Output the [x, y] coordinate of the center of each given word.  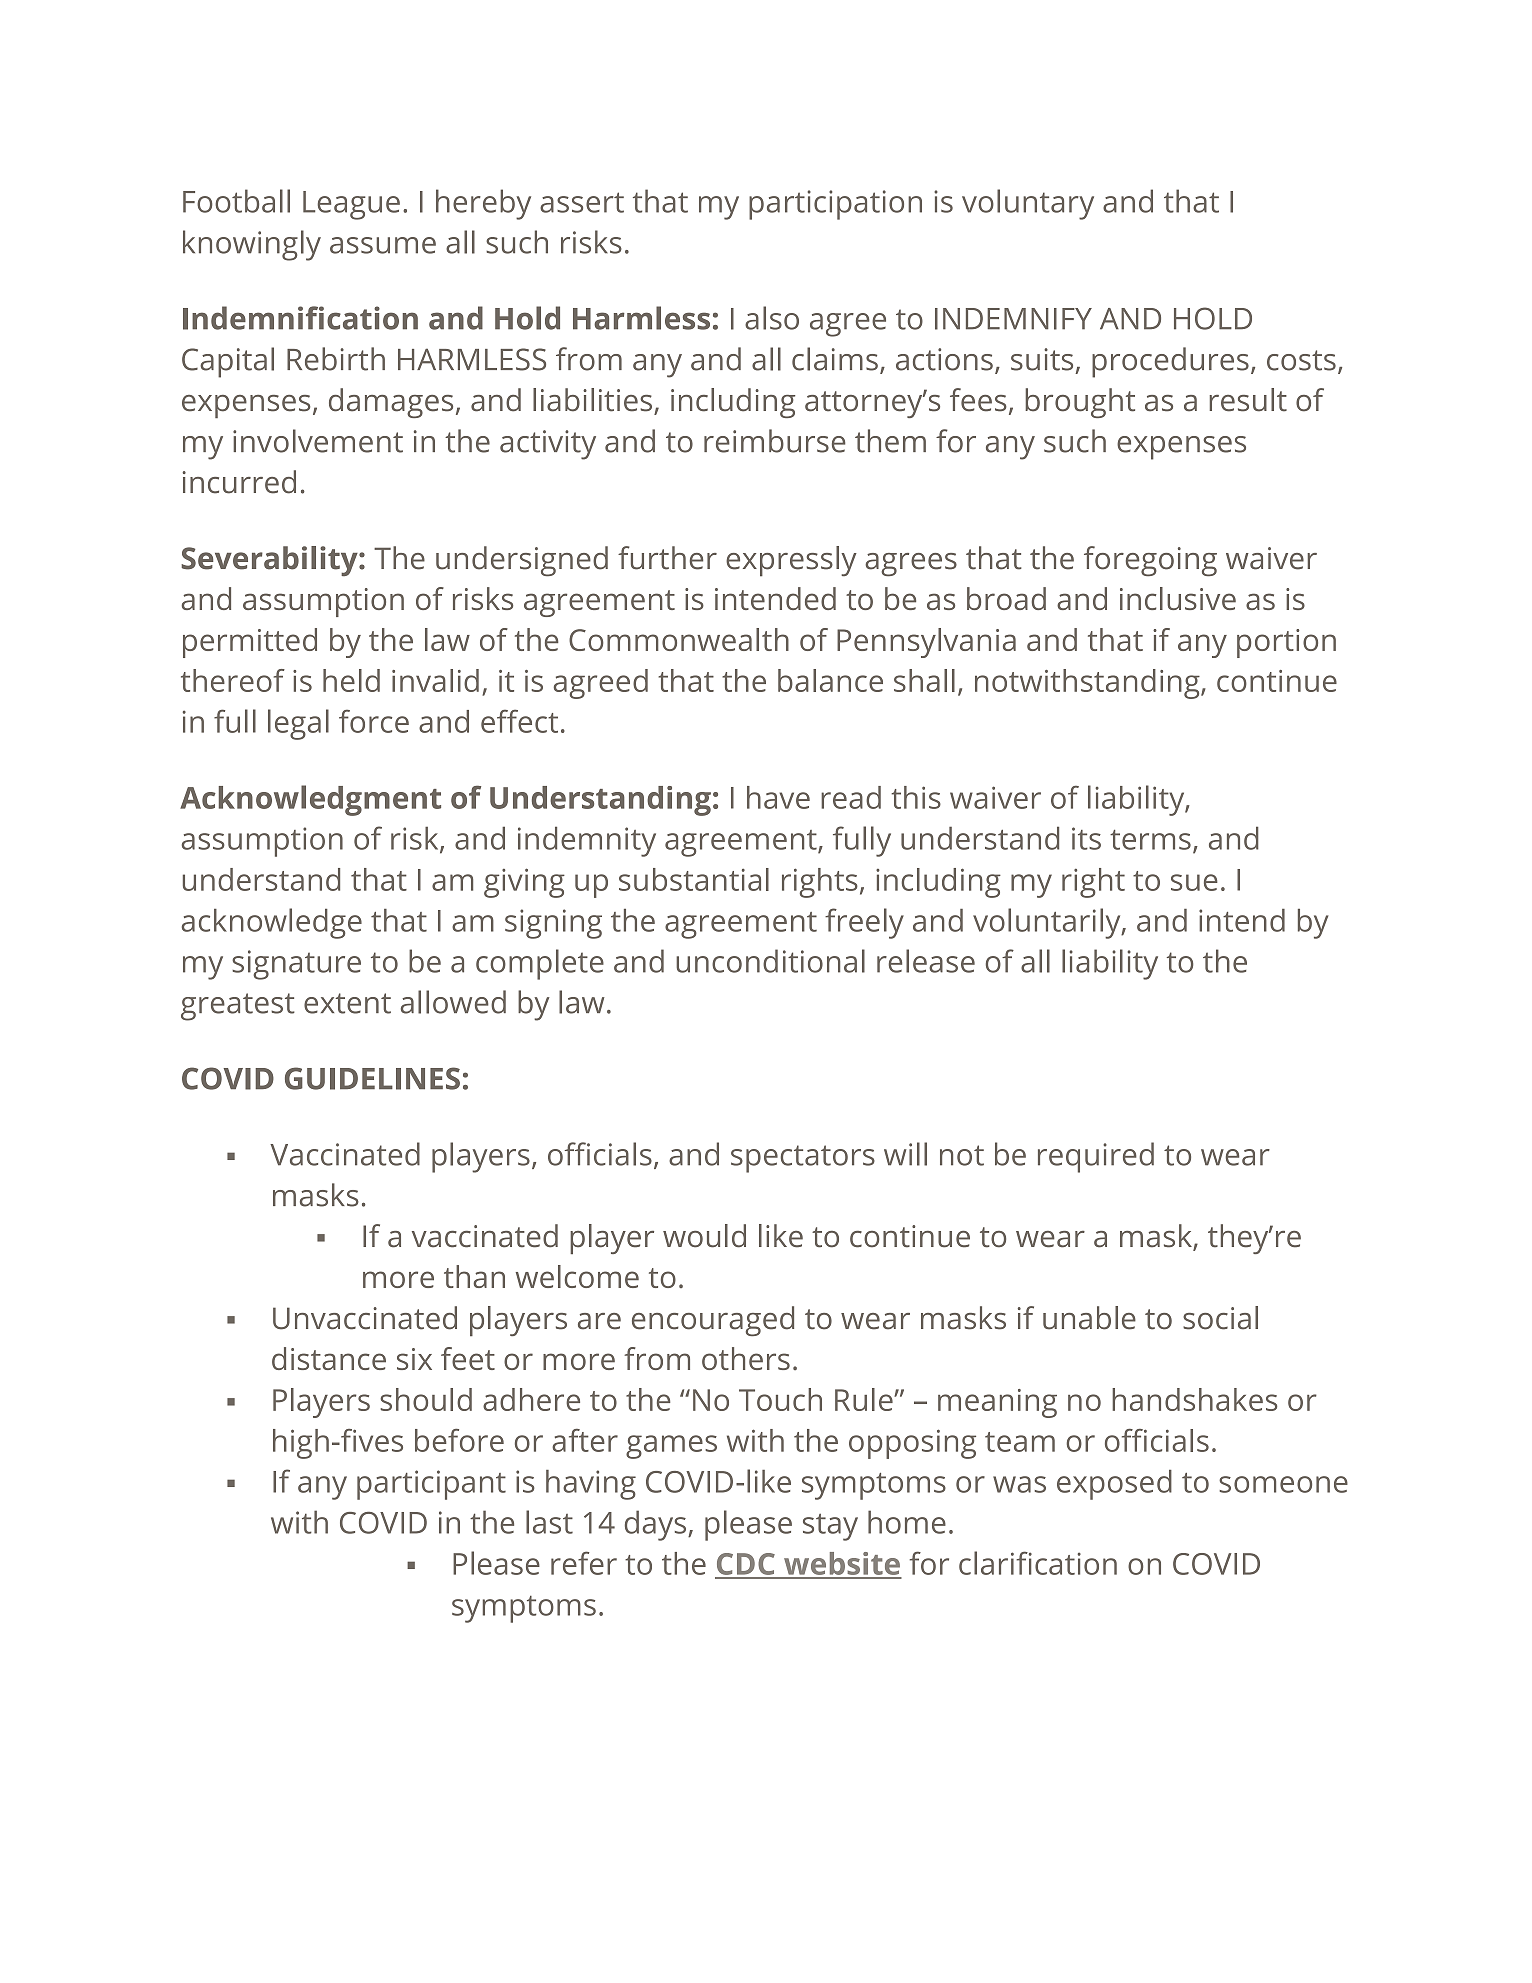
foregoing [1150, 561]
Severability [270, 561]
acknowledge [272, 923]
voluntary [1028, 204]
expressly [791, 561]
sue [1194, 882]
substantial [694, 879]
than [474, 1276]
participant [431, 1485]
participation [835, 205]
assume [383, 245]
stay [830, 1527]
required [1096, 1157]
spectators [803, 1159]
